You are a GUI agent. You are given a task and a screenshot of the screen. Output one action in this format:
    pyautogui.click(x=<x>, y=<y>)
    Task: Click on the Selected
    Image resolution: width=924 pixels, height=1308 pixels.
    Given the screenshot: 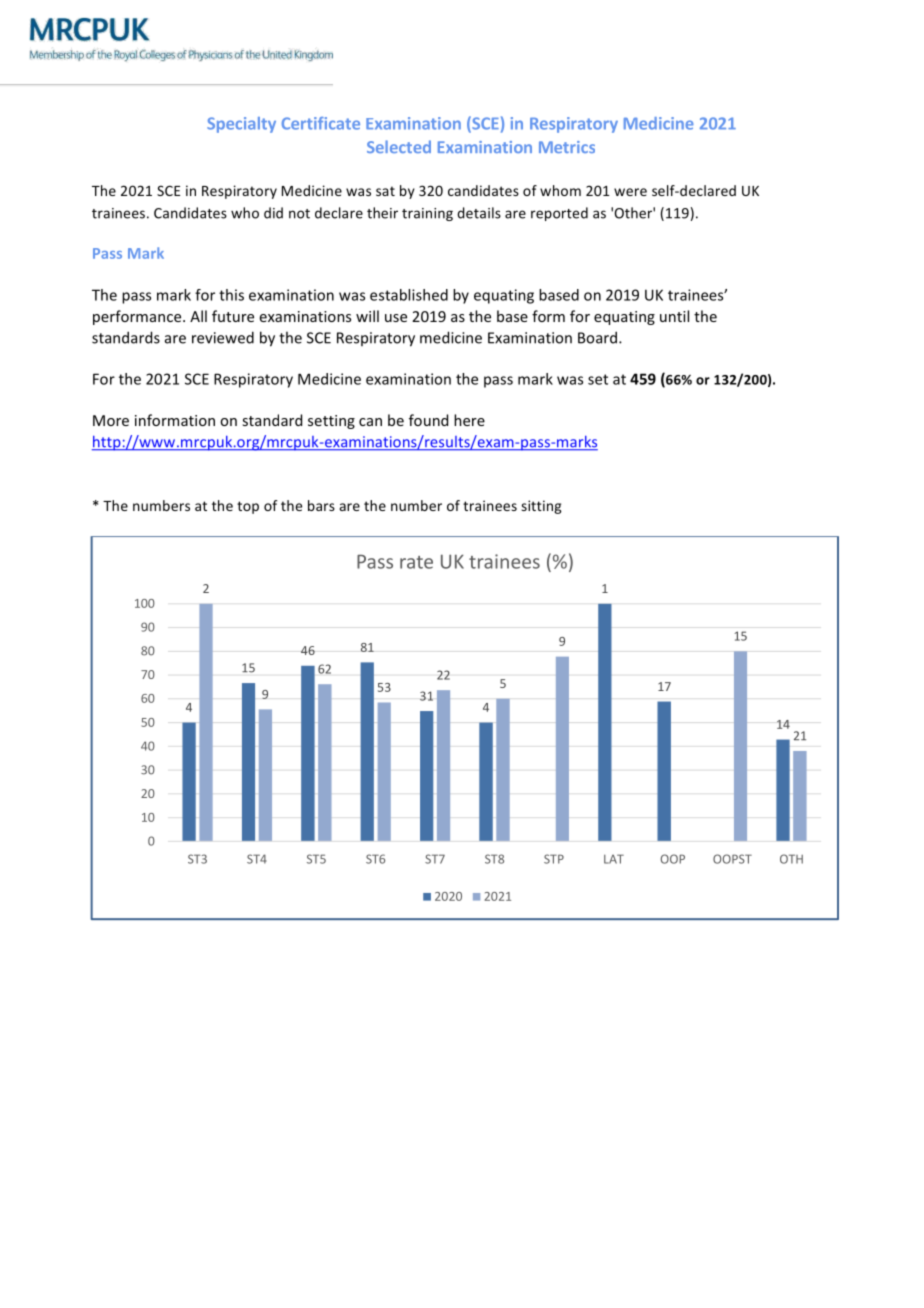 What is the action you would take?
    pyautogui.click(x=399, y=146)
